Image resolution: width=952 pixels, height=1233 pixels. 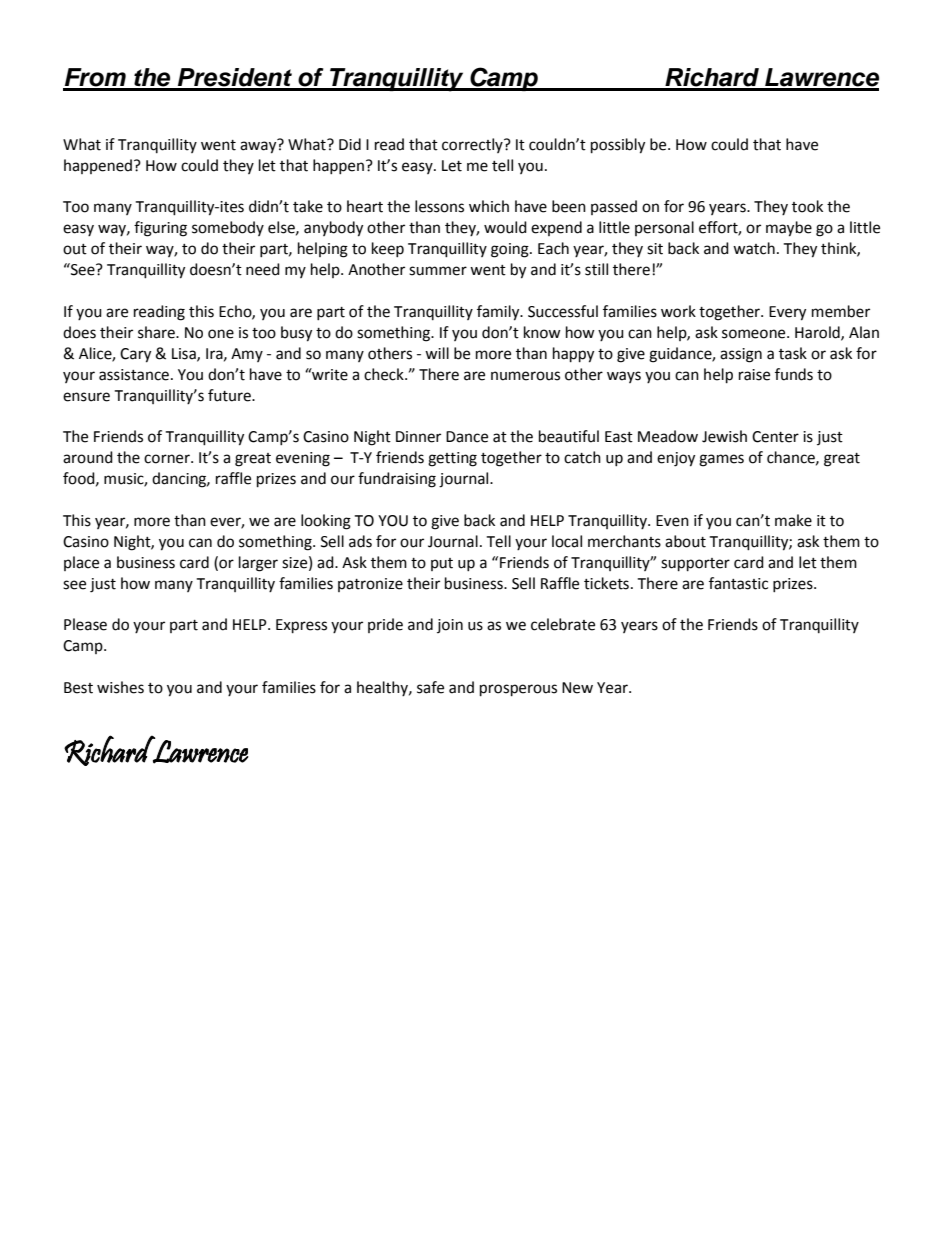 I want to click on took, so click(x=807, y=206).
